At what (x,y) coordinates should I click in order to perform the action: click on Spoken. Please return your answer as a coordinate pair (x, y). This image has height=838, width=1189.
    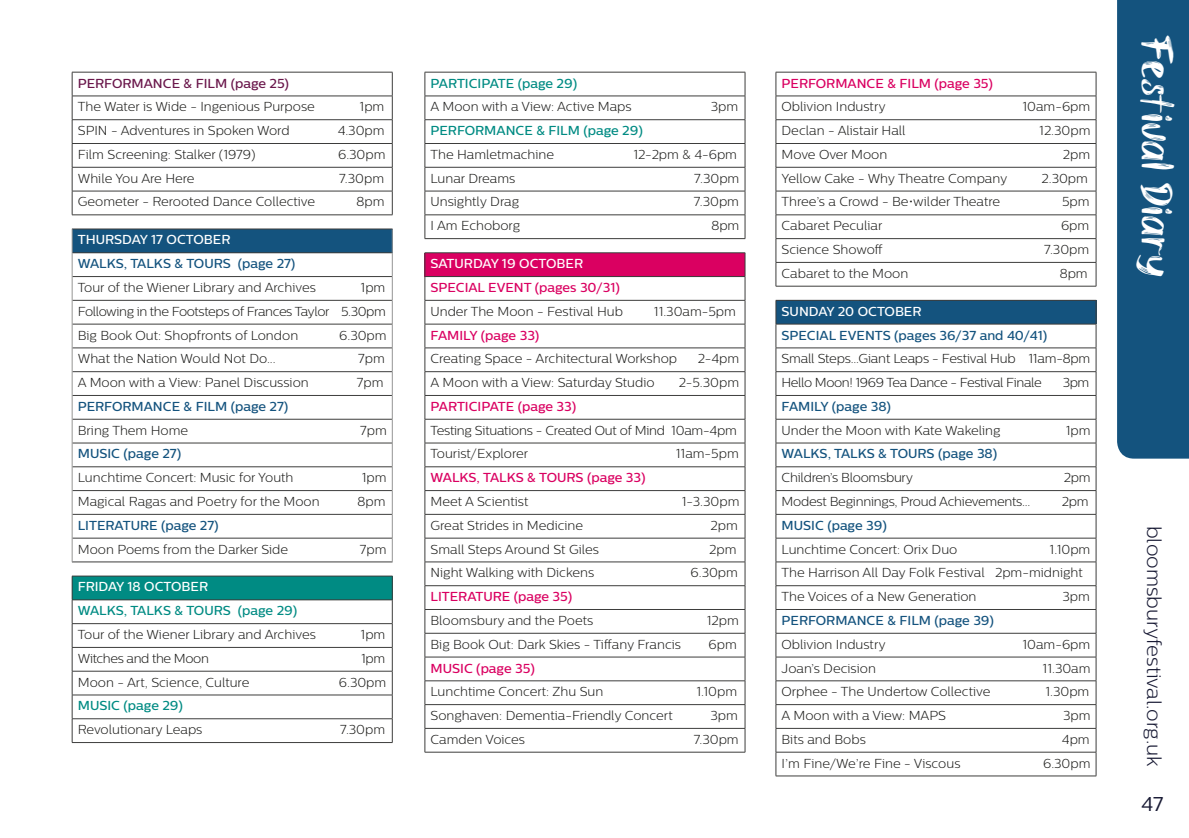
    Looking at the image, I should click on (230, 131).
